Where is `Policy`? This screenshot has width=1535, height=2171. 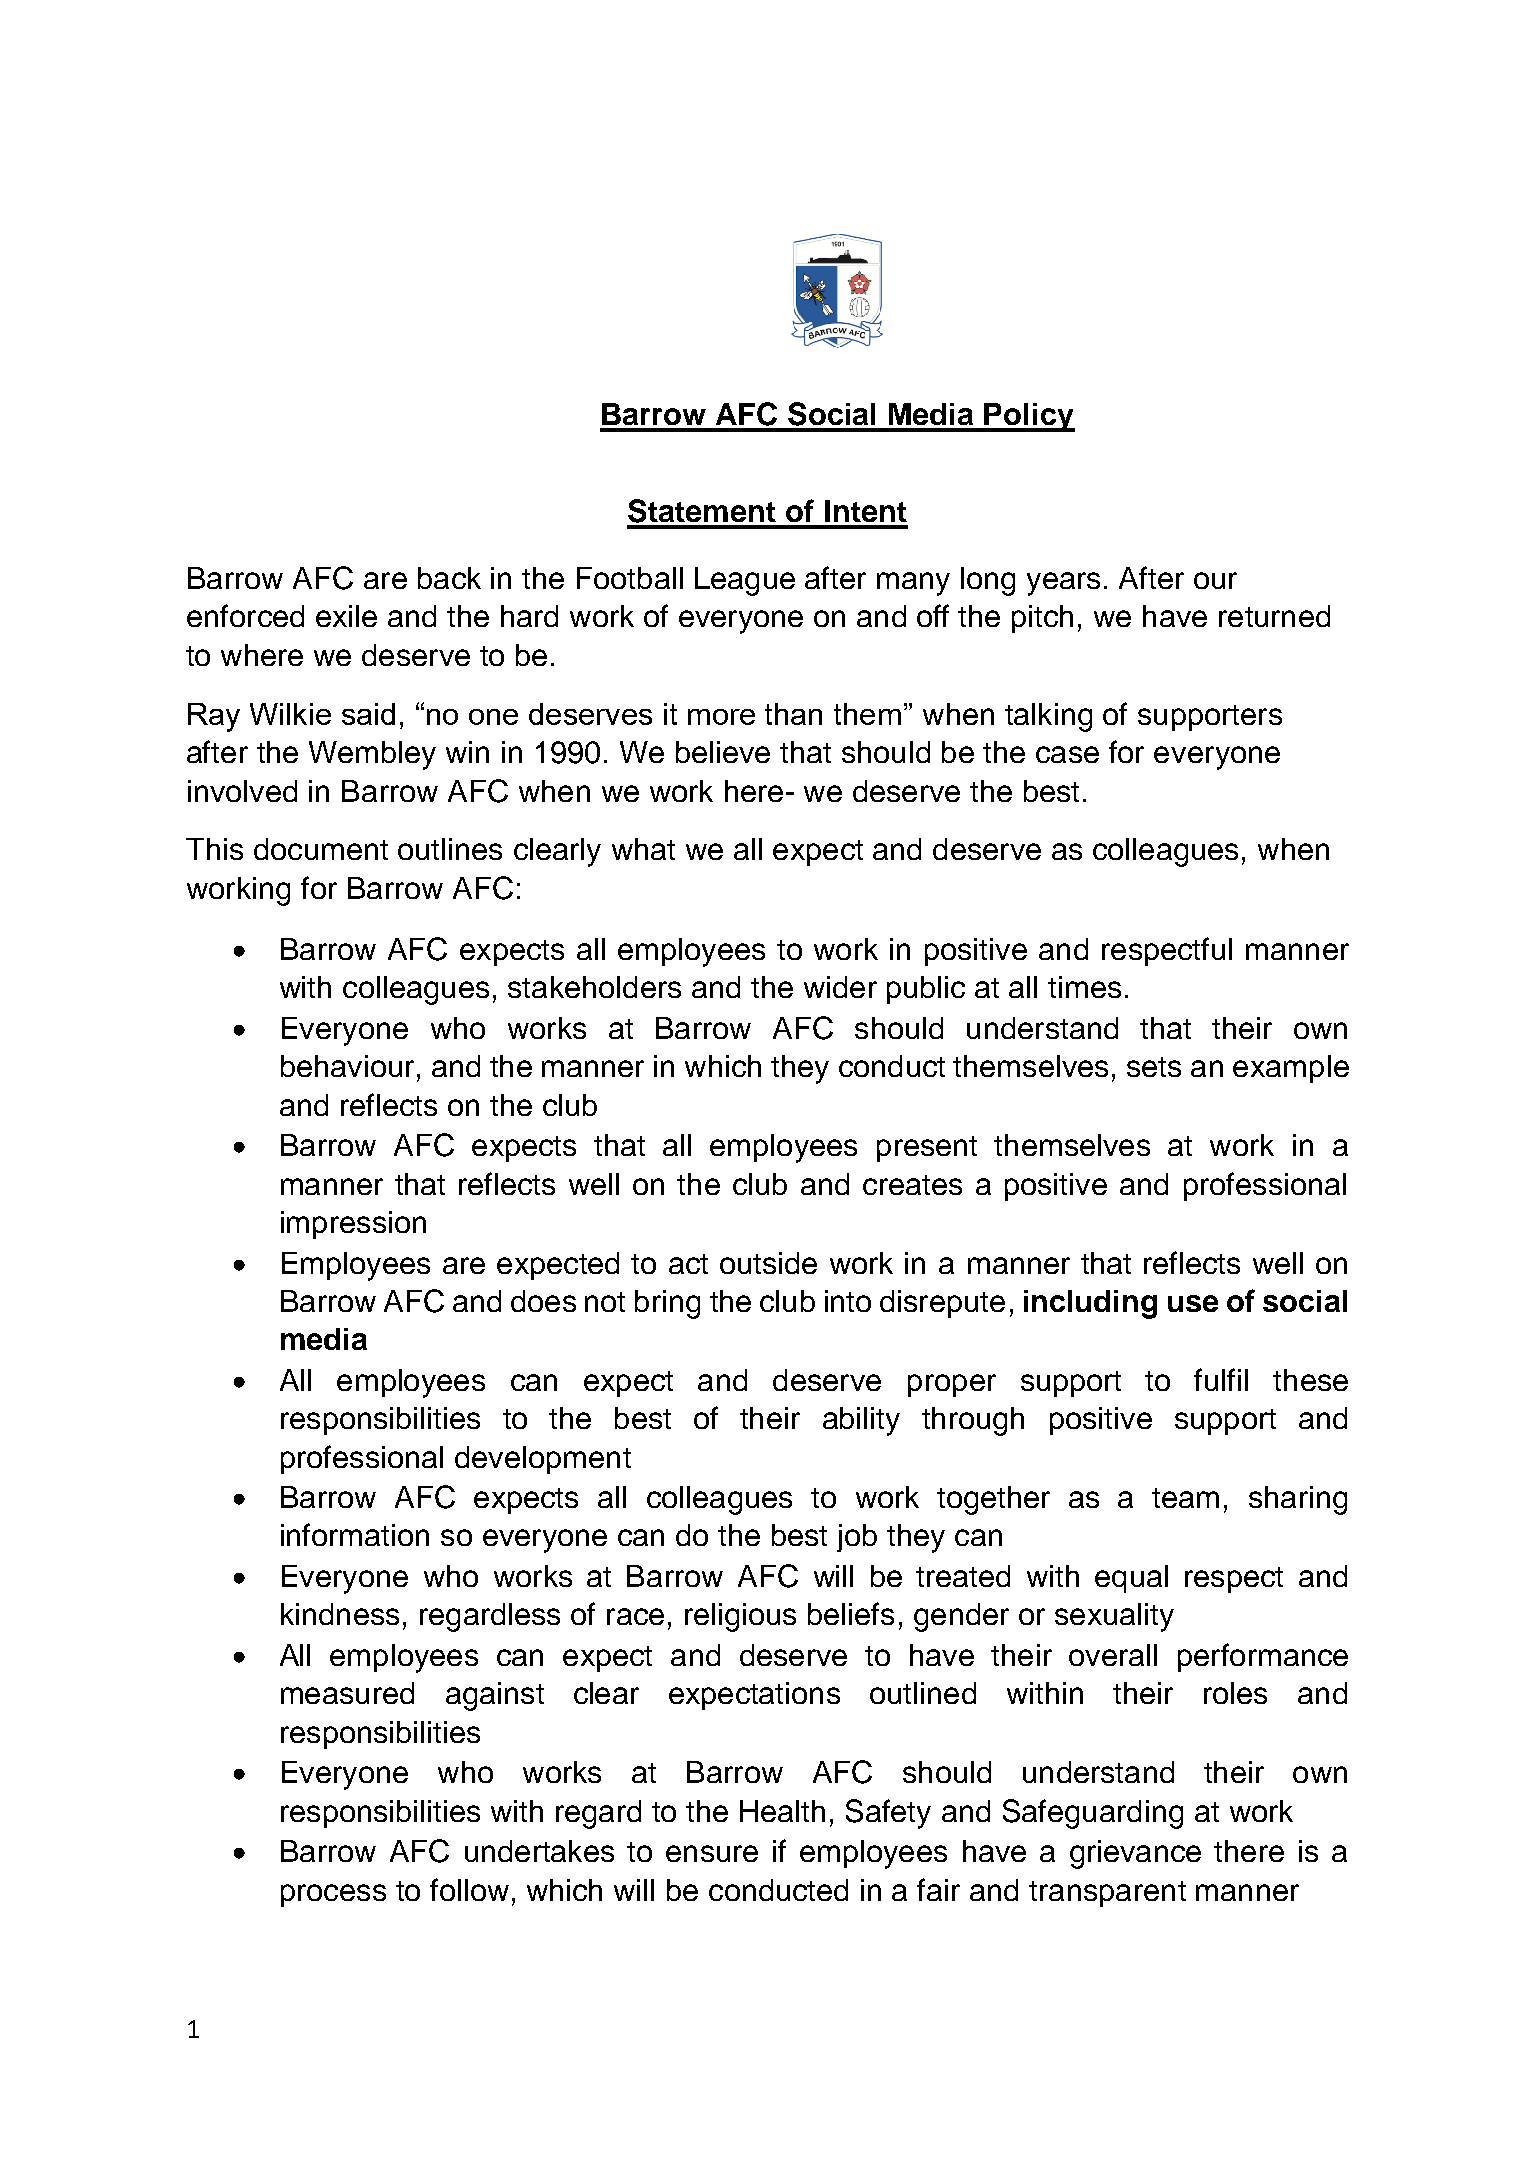 Policy is located at coordinates (1029, 417).
